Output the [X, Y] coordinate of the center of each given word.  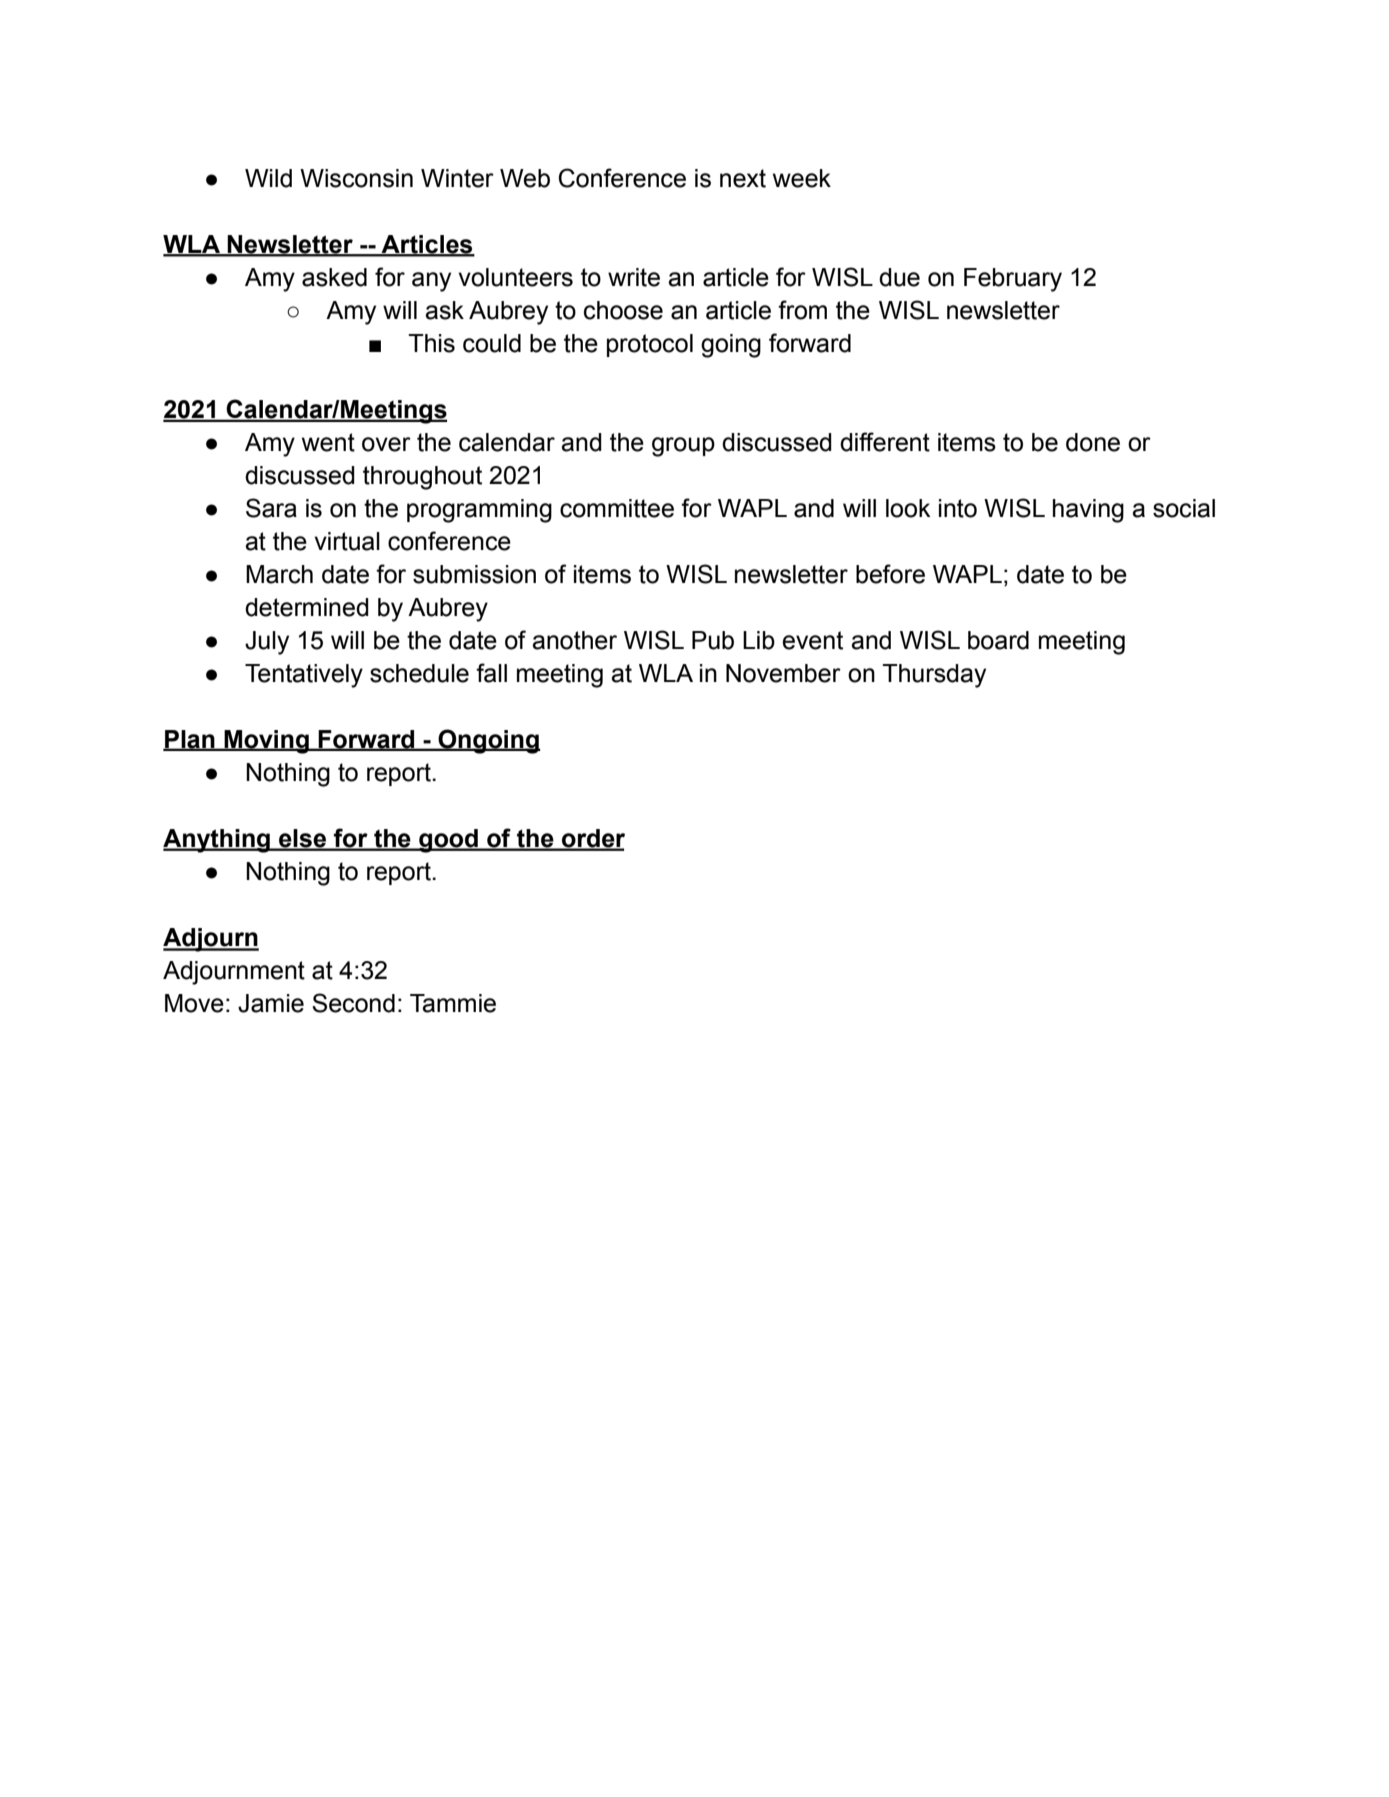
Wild [268, 178]
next [743, 178]
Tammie [453, 1003]
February [1013, 280]
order [592, 839]
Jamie [271, 1003]
